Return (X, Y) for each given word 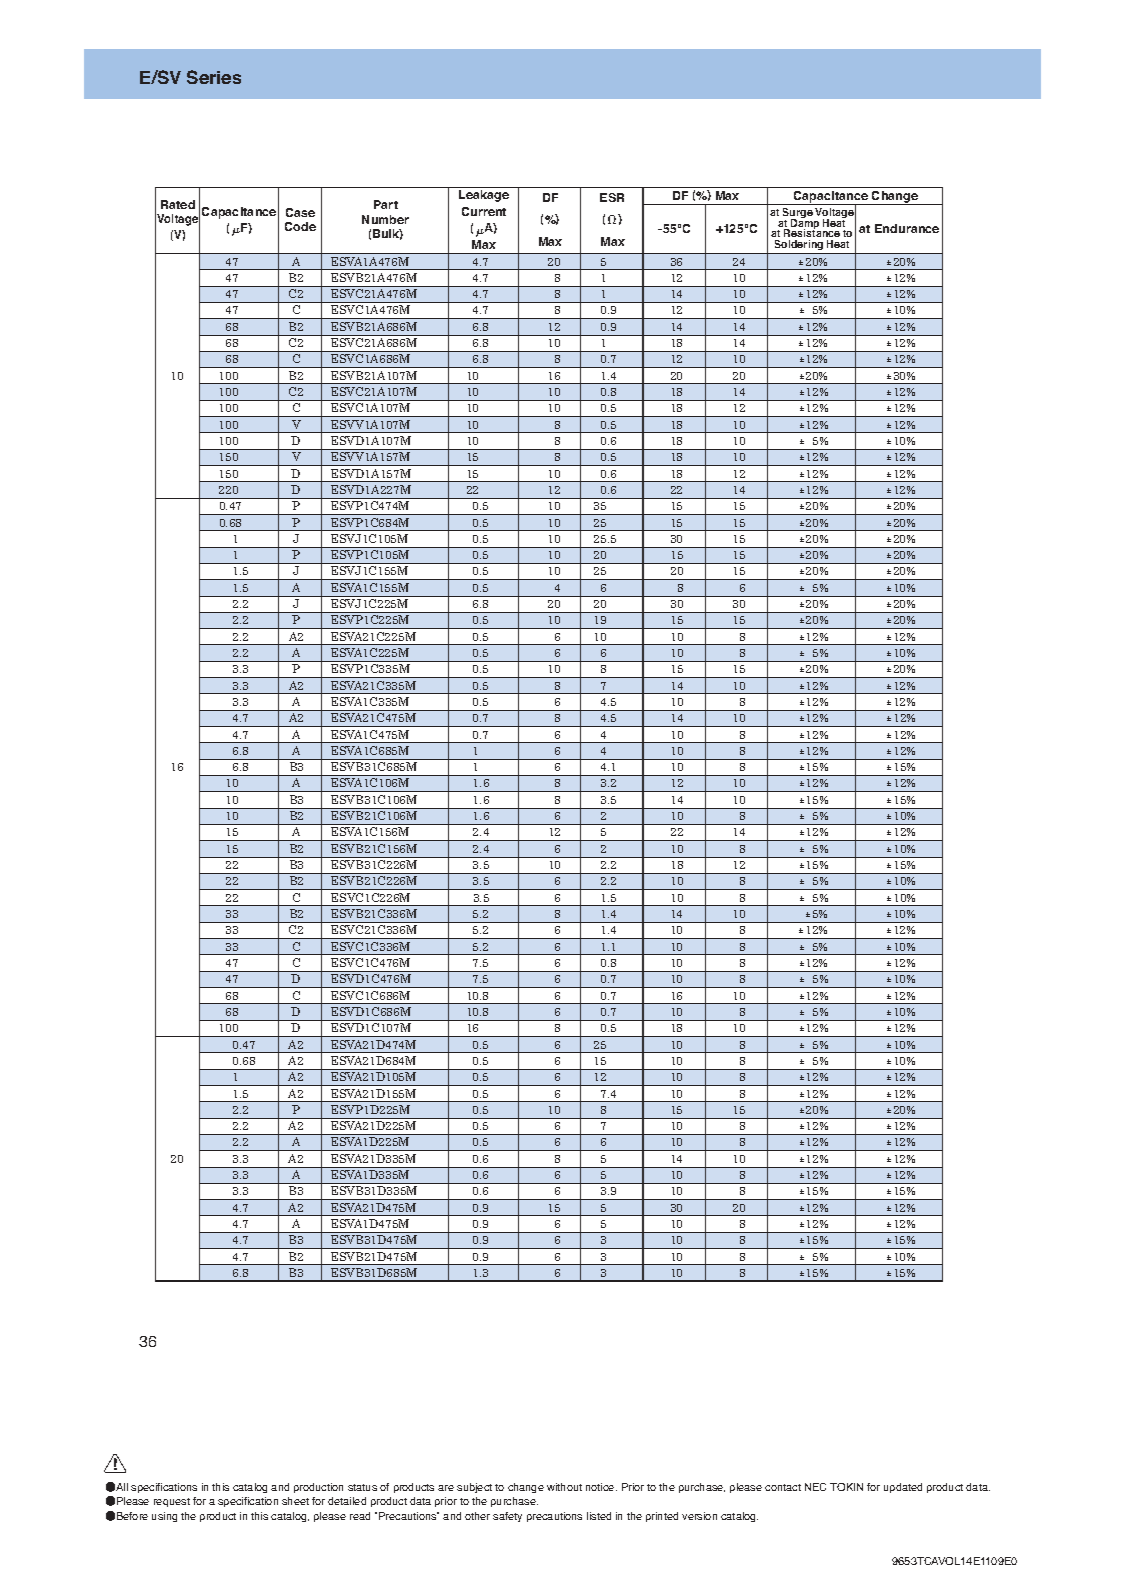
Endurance (907, 228)
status (362, 1487)
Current (484, 211)
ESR (612, 197)
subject (474, 1488)
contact (783, 1487)
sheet (295, 1501)
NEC (815, 1487)
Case (300, 212)
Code (300, 226)
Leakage (484, 196)
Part (386, 204)
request (172, 1502)
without (564, 1487)
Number (385, 219)
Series (214, 77)
